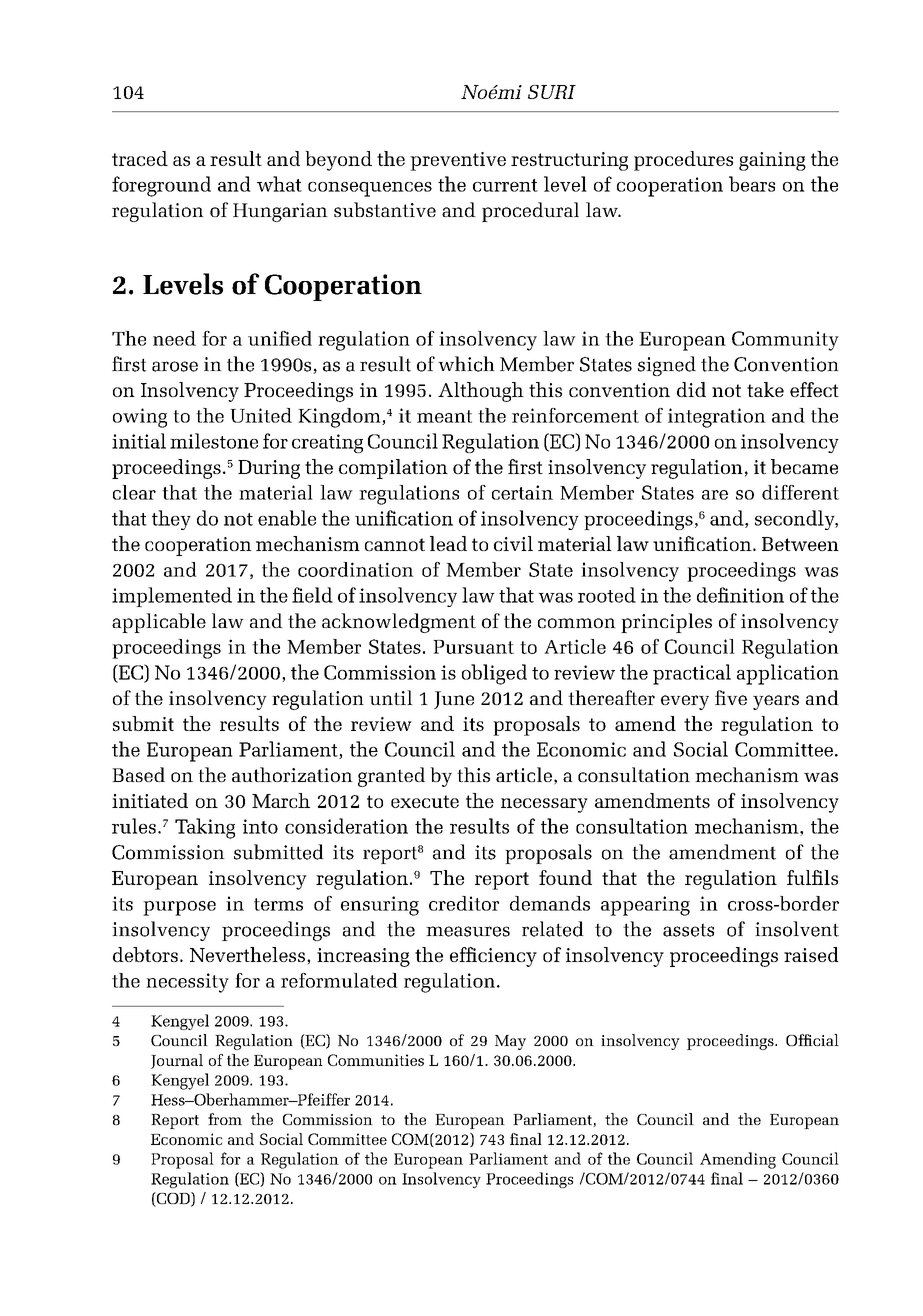 The height and width of the screenshot is (1316, 923). Describe the element at coordinates (522, 492) in the screenshot. I see `certain` at that location.
